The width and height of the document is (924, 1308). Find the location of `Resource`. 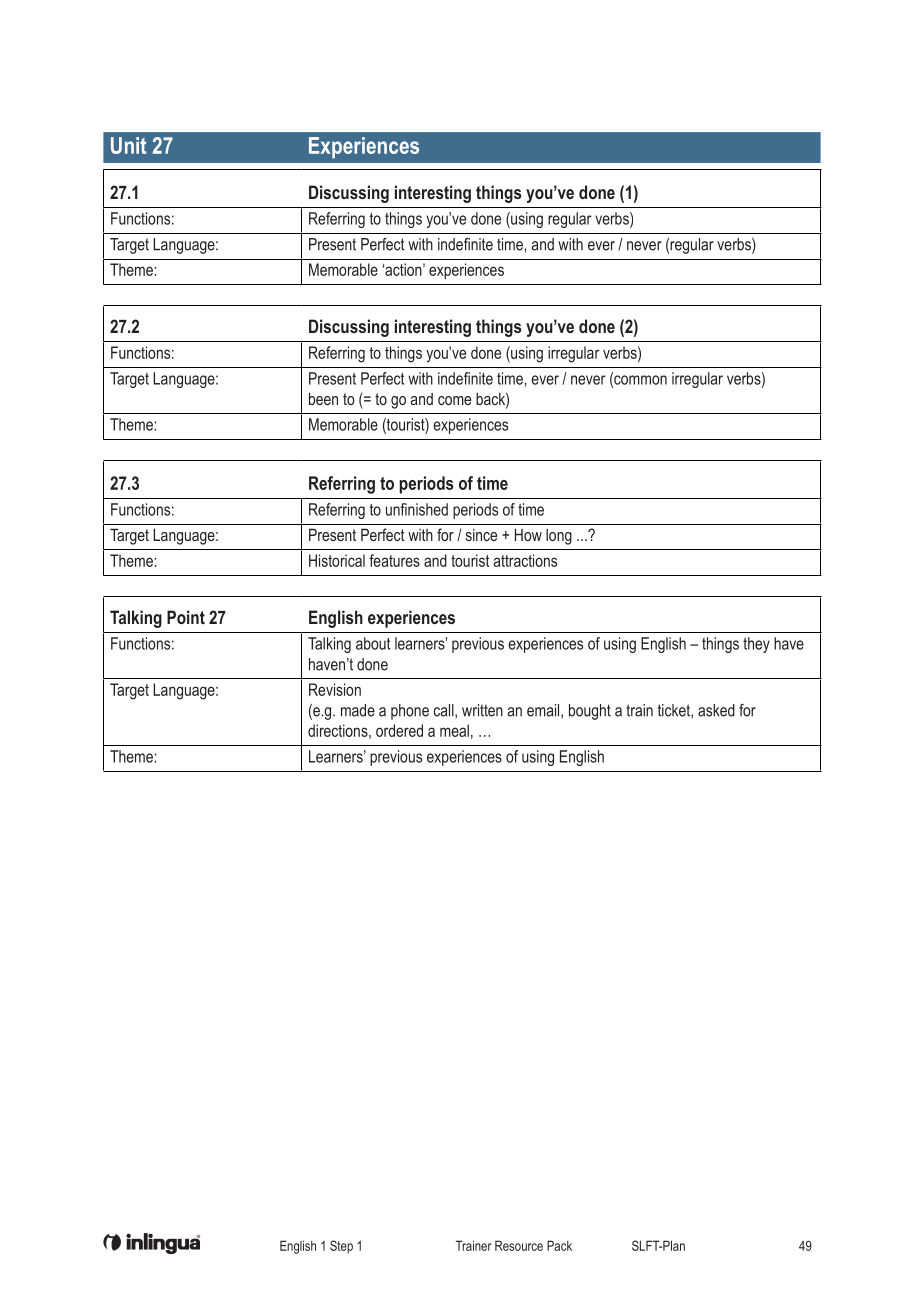

Resource is located at coordinates (519, 1245).
